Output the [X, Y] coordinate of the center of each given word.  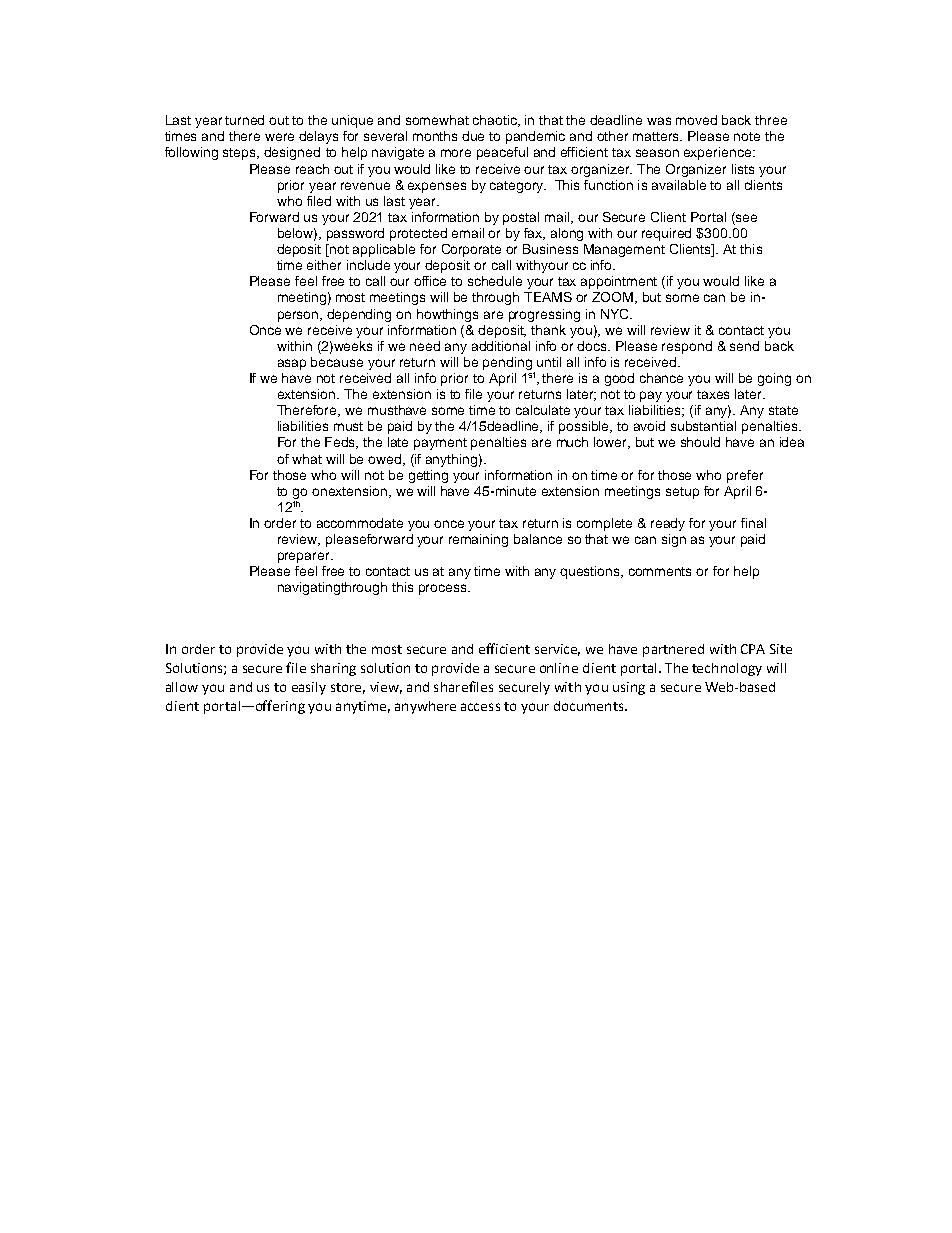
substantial [703, 426]
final [753, 523]
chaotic [496, 121]
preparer [305, 557]
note [747, 136]
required [666, 234]
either [324, 265]
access [480, 707]
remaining [478, 540]
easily [309, 688]
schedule [495, 281]
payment [440, 444]
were [279, 137]
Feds [341, 443]
